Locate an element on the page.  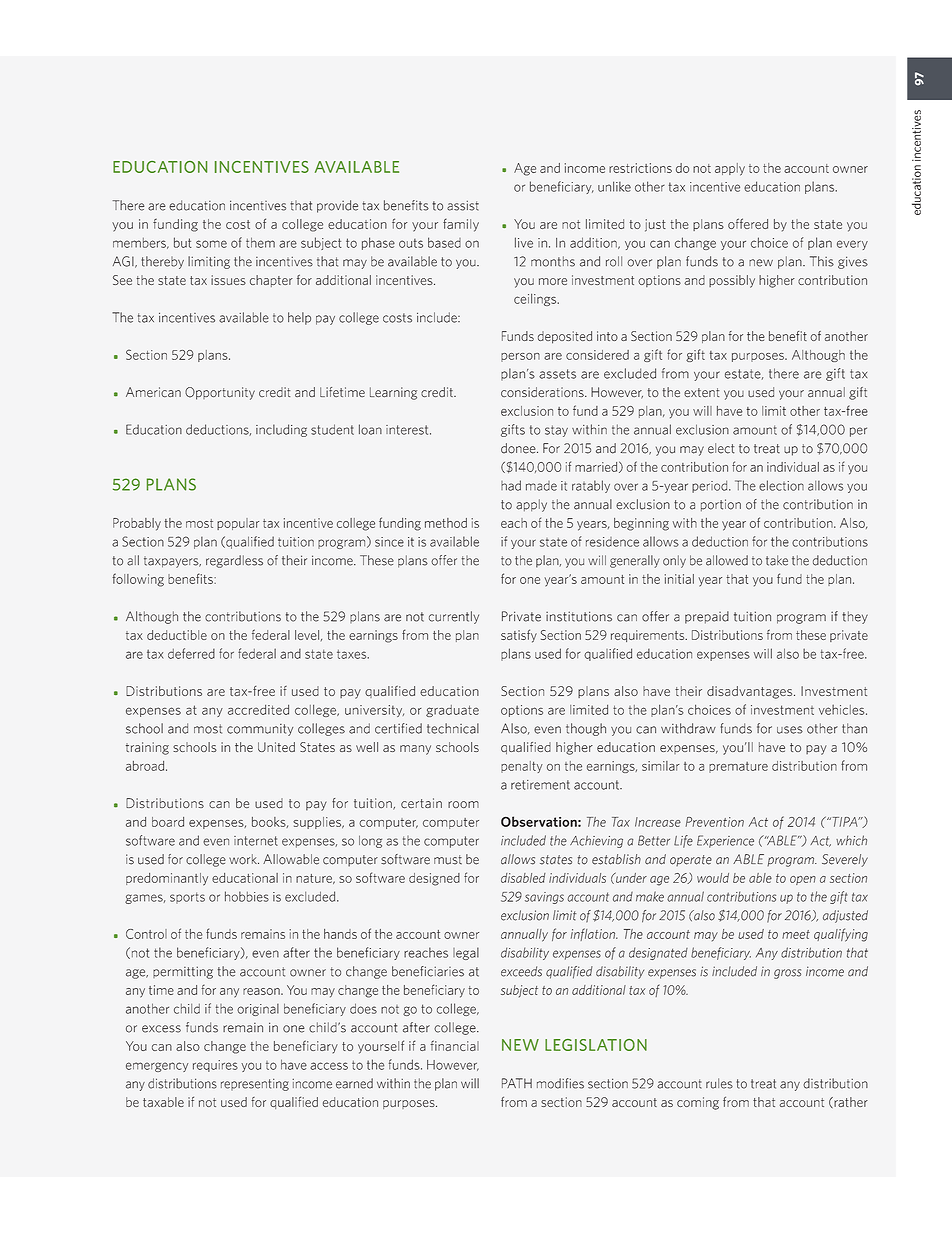
requires is located at coordinates (215, 1066).
